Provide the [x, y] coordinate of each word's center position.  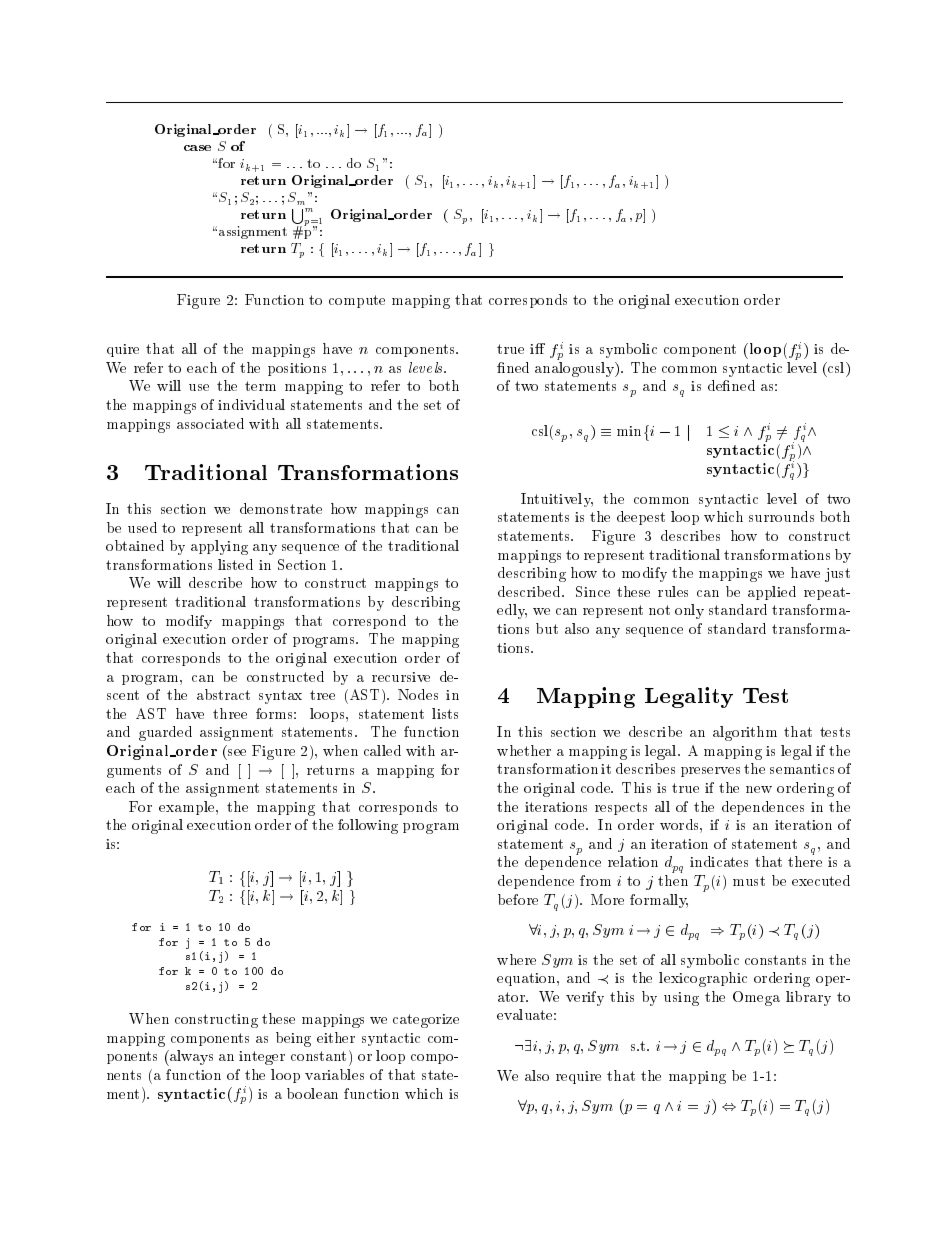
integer [262, 1058]
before [518, 899]
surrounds [781, 516]
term [260, 386]
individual [251, 404]
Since [593, 591]
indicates [719, 861]
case [197, 148]
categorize [426, 1021]
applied [772, 593]
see [237, 752]
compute [357, 301]
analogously [575, 369]
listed [235, 564]
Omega [756, 998]
